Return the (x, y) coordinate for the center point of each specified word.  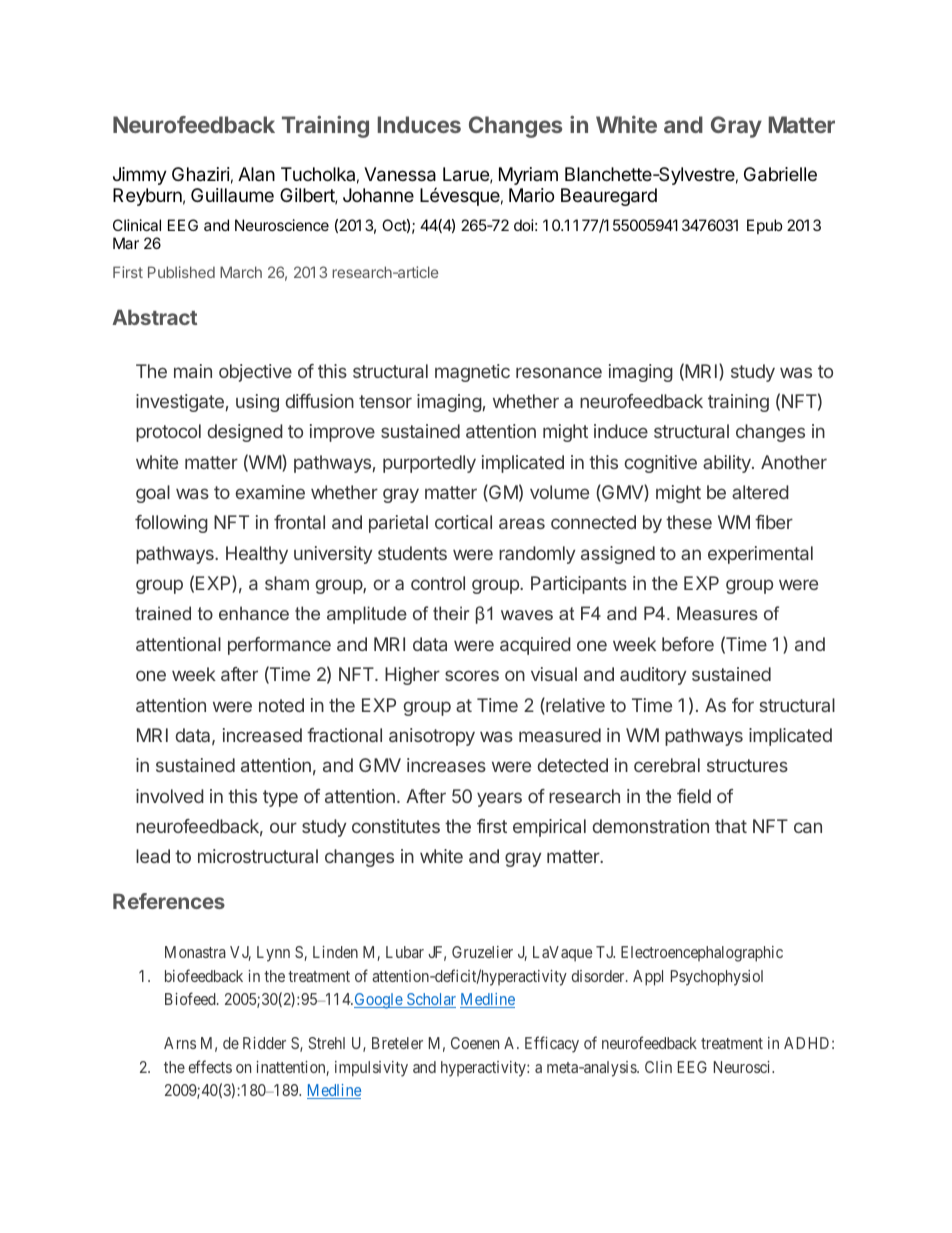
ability (728, 464)
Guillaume (232, 195)
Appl (648, 978)
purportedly (429, 464)
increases (446, 765)
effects (210, 1066)
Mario (531, 195)
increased (262, 735)
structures (747, 765)
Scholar (430, 1000)
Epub (765, 226)
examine (270, 492)
